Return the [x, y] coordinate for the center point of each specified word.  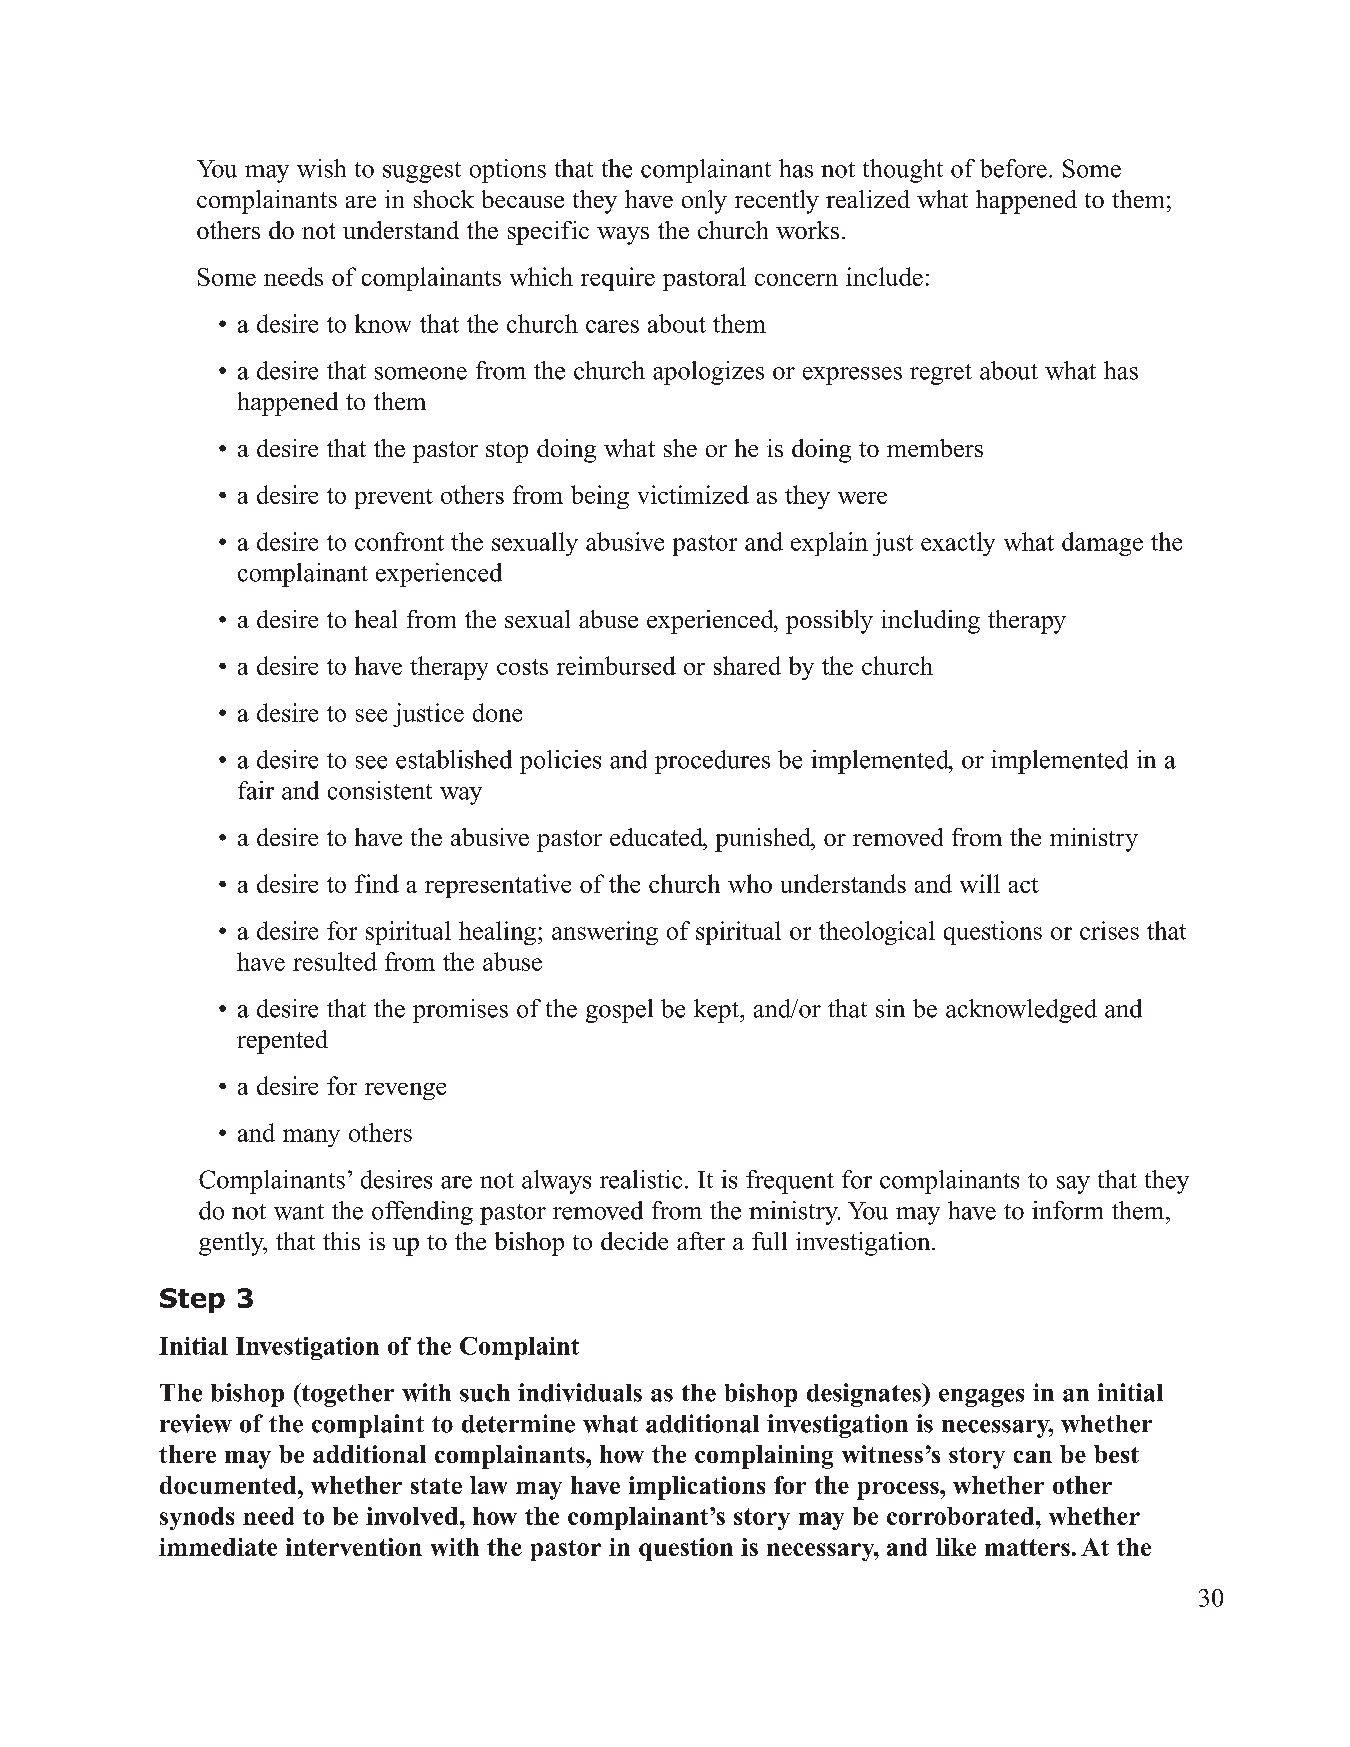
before [1013, 168]
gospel [619, 1011]
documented [229, 1485]
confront [399, 541]
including [930, 622]
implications [697, 1488]
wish [321, 168]
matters [1027, 1547]
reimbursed [616, 665]
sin [890, 1008]
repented [282, 1042]
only [704, 202]
